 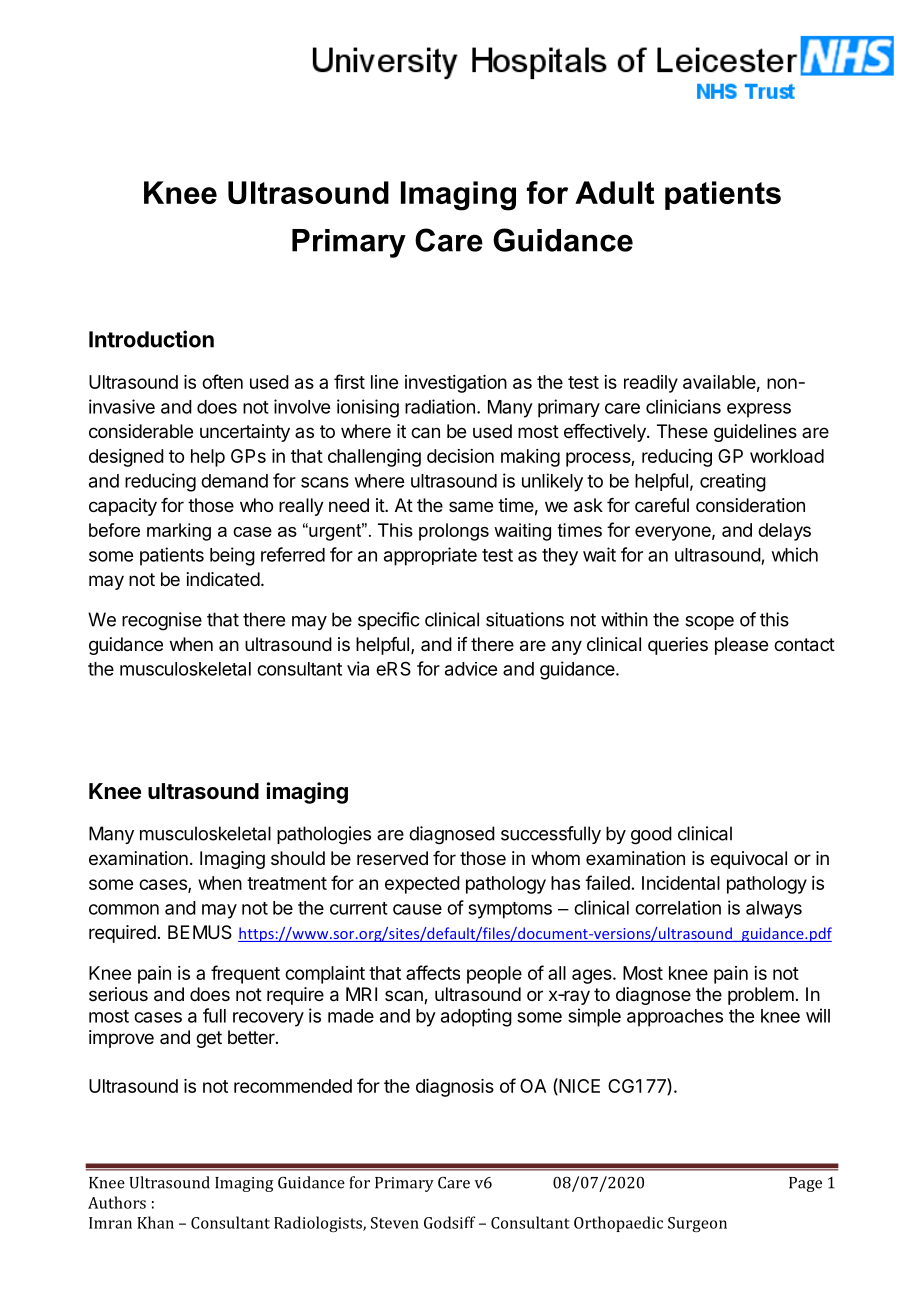 I want to click on equivocal, so click(x=748, y=860).
